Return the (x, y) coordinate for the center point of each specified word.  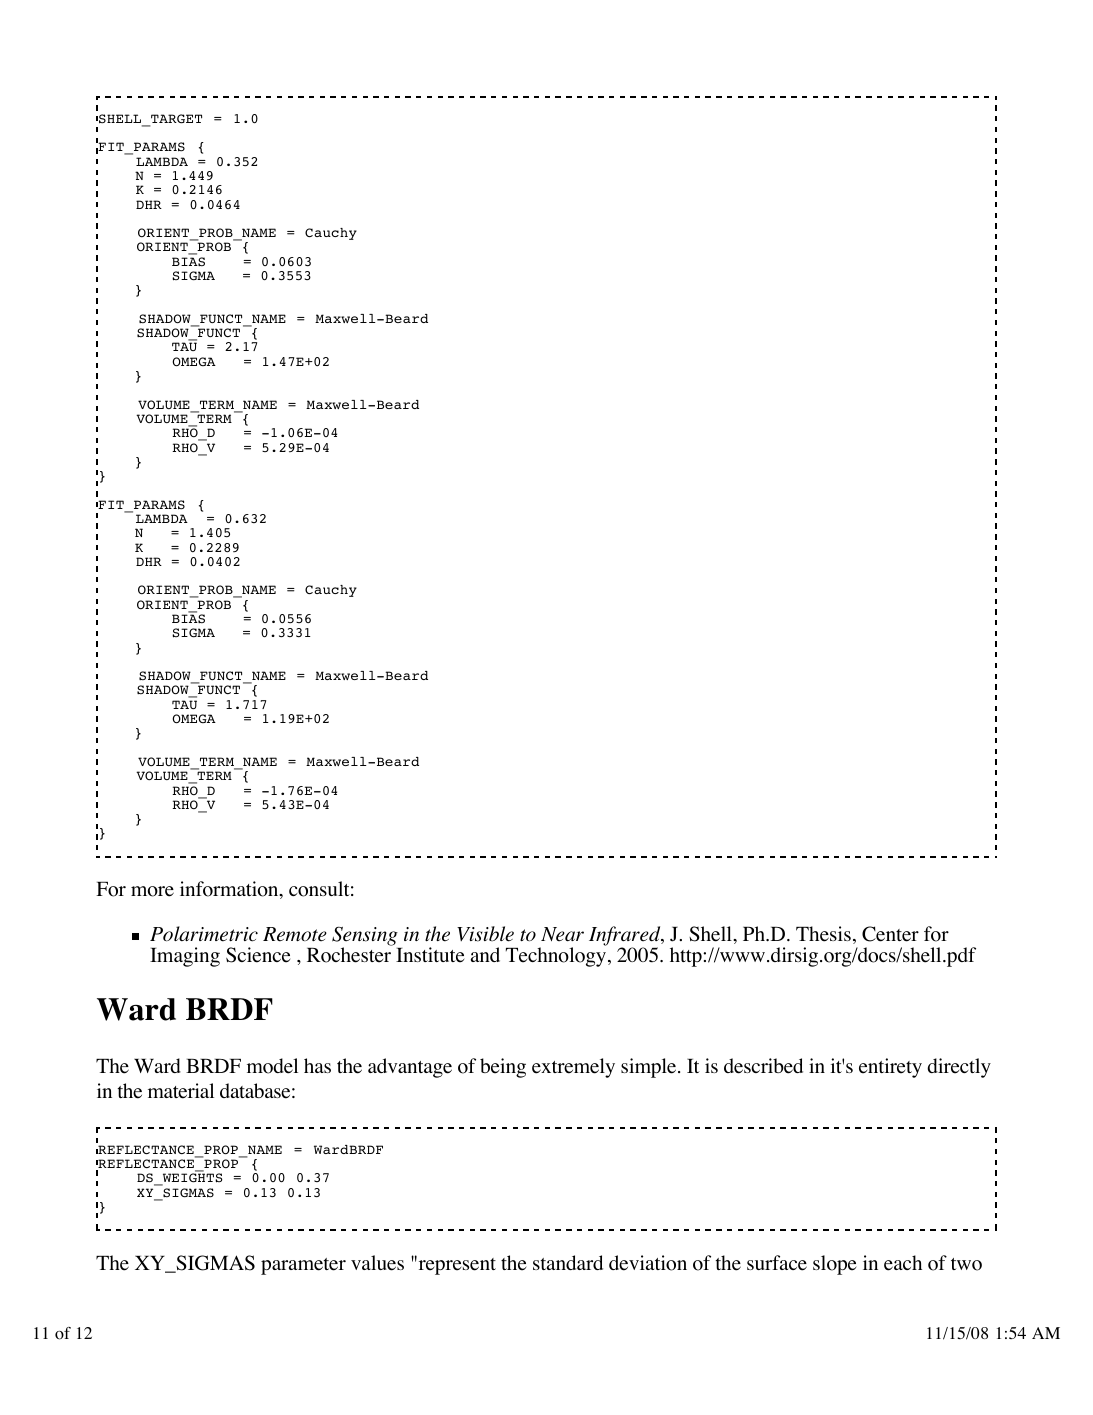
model (272, 1066)
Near (562, 934)
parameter (303, 1266)
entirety (890, 1068)
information (230, 890)
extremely (573, 1068)
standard (568, 1262)
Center (890, 934)
